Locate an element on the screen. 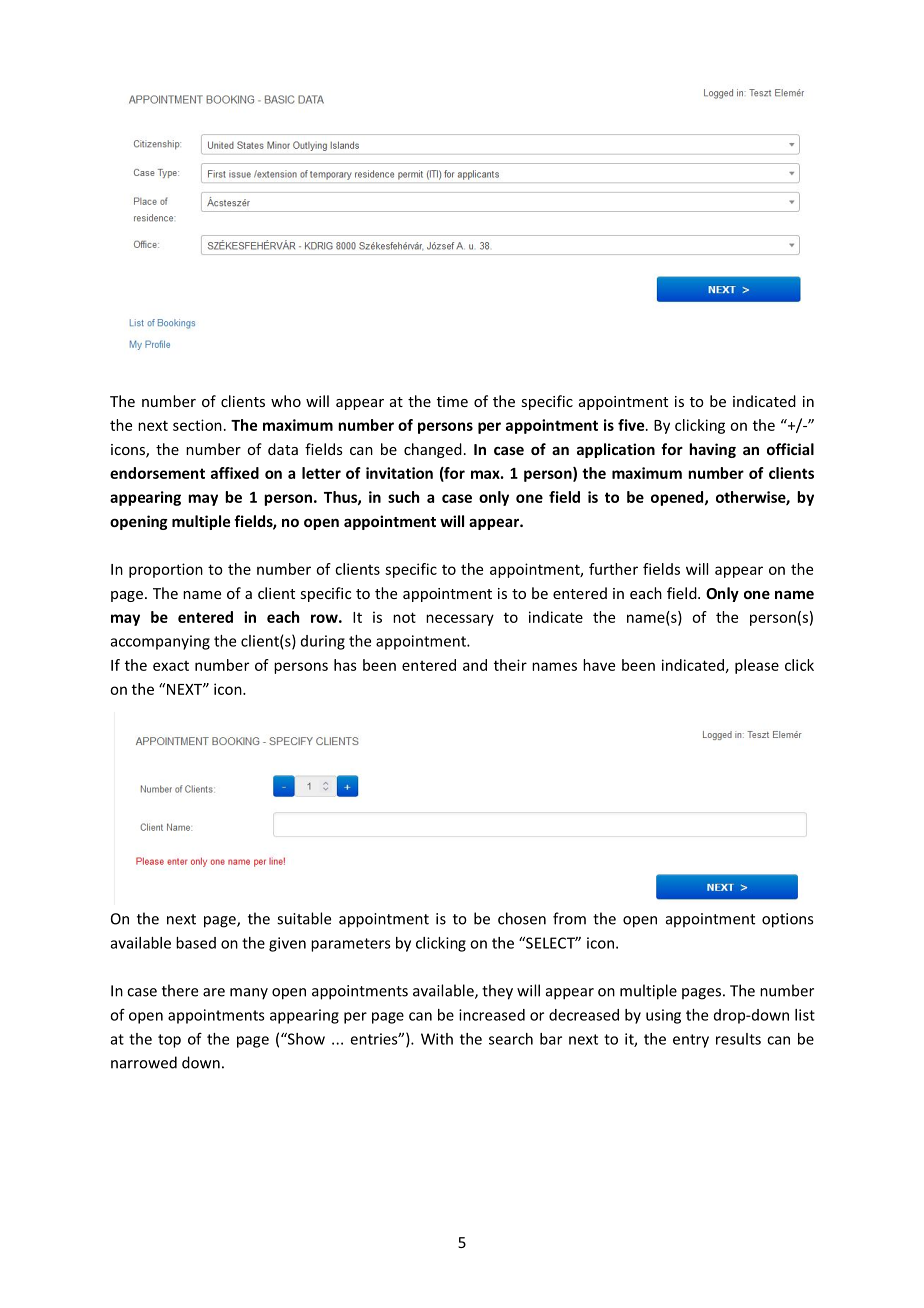 This screenshot has height=1308, width=924. suitable is located at coordinates (304, 918).
